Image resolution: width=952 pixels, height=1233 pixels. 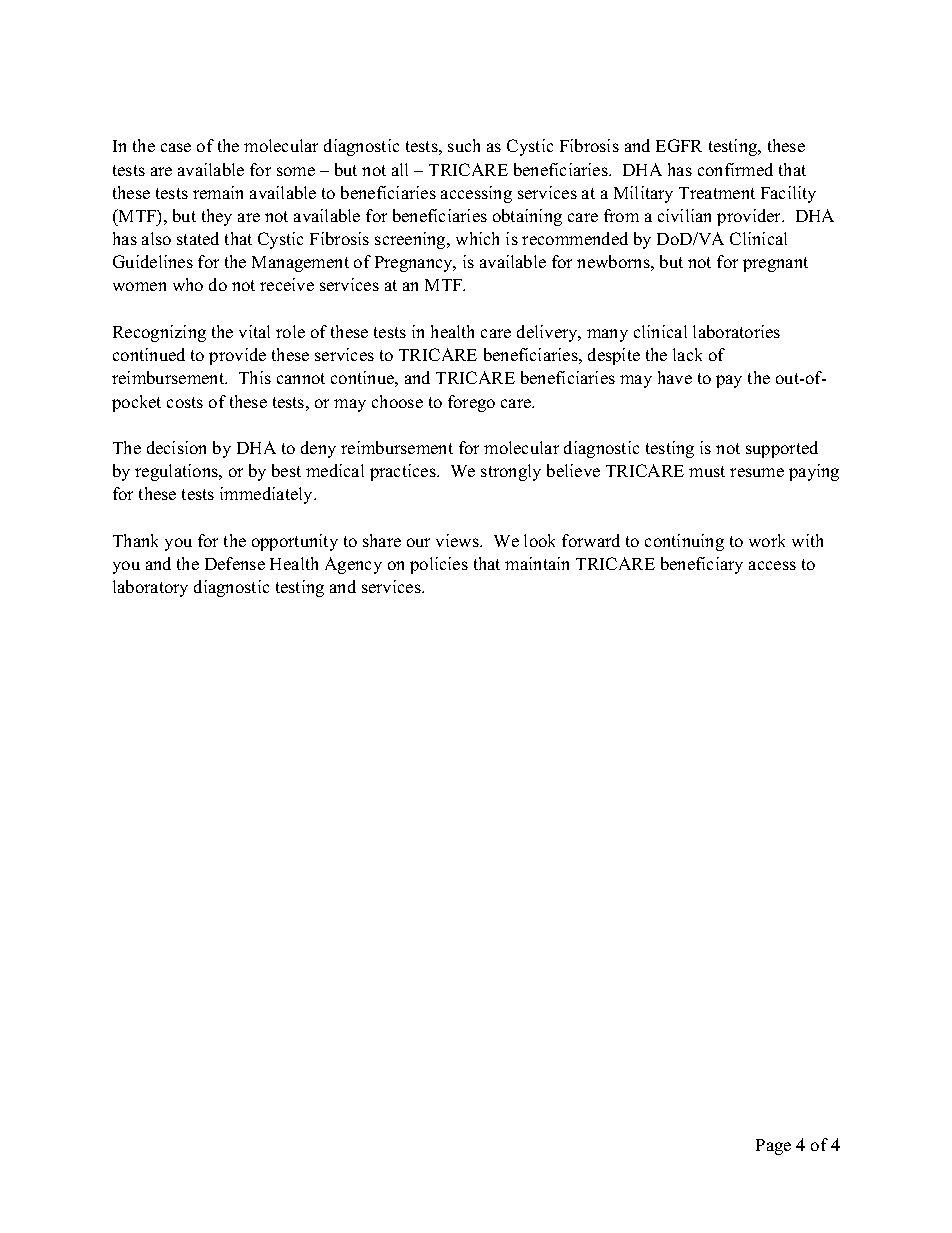 What do you see at coordinates (684, 542) in the document?
I see `continuing` at bounding box center [684, 542].
